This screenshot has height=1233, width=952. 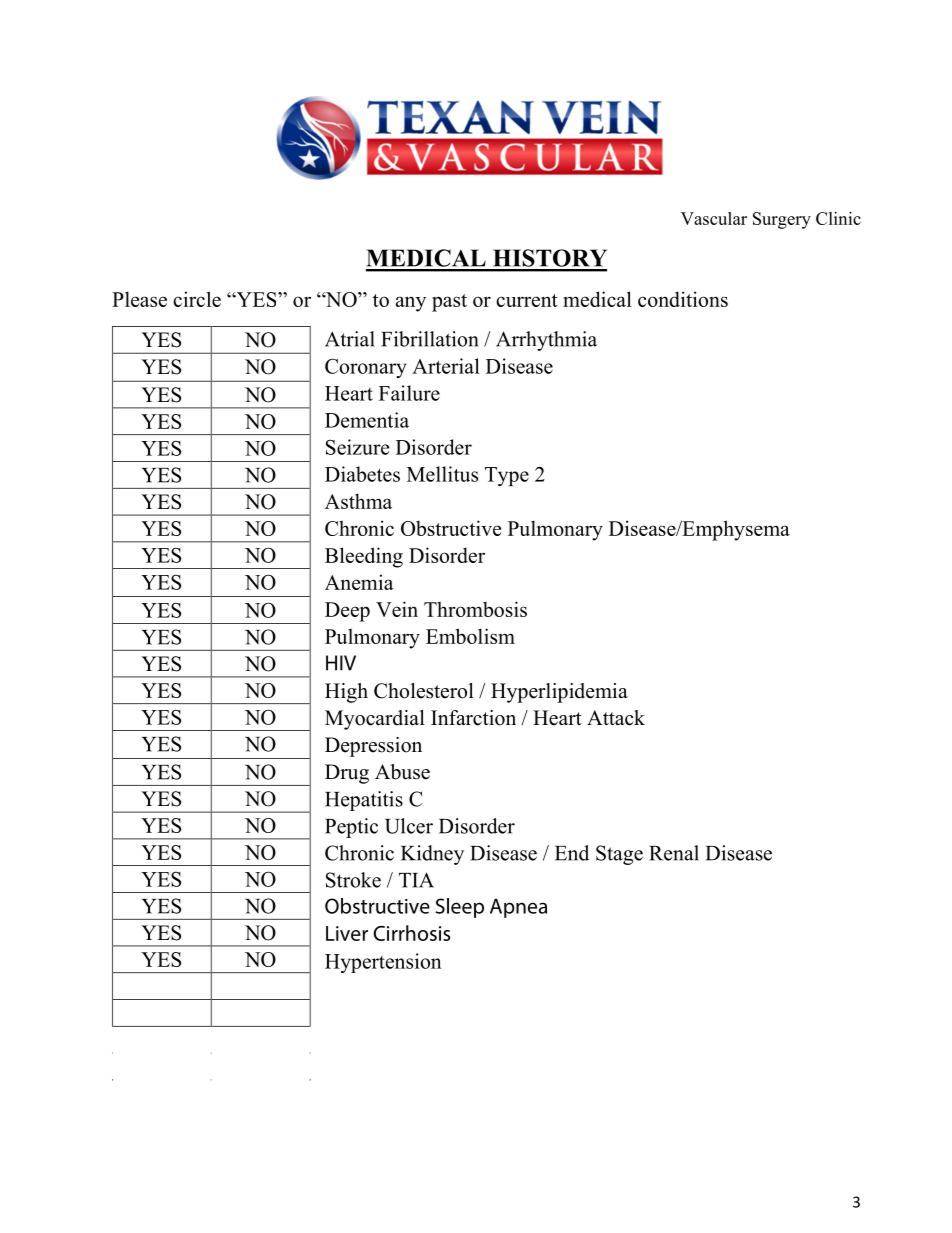 I want to click on Liver, so click(x=347, y=933).
